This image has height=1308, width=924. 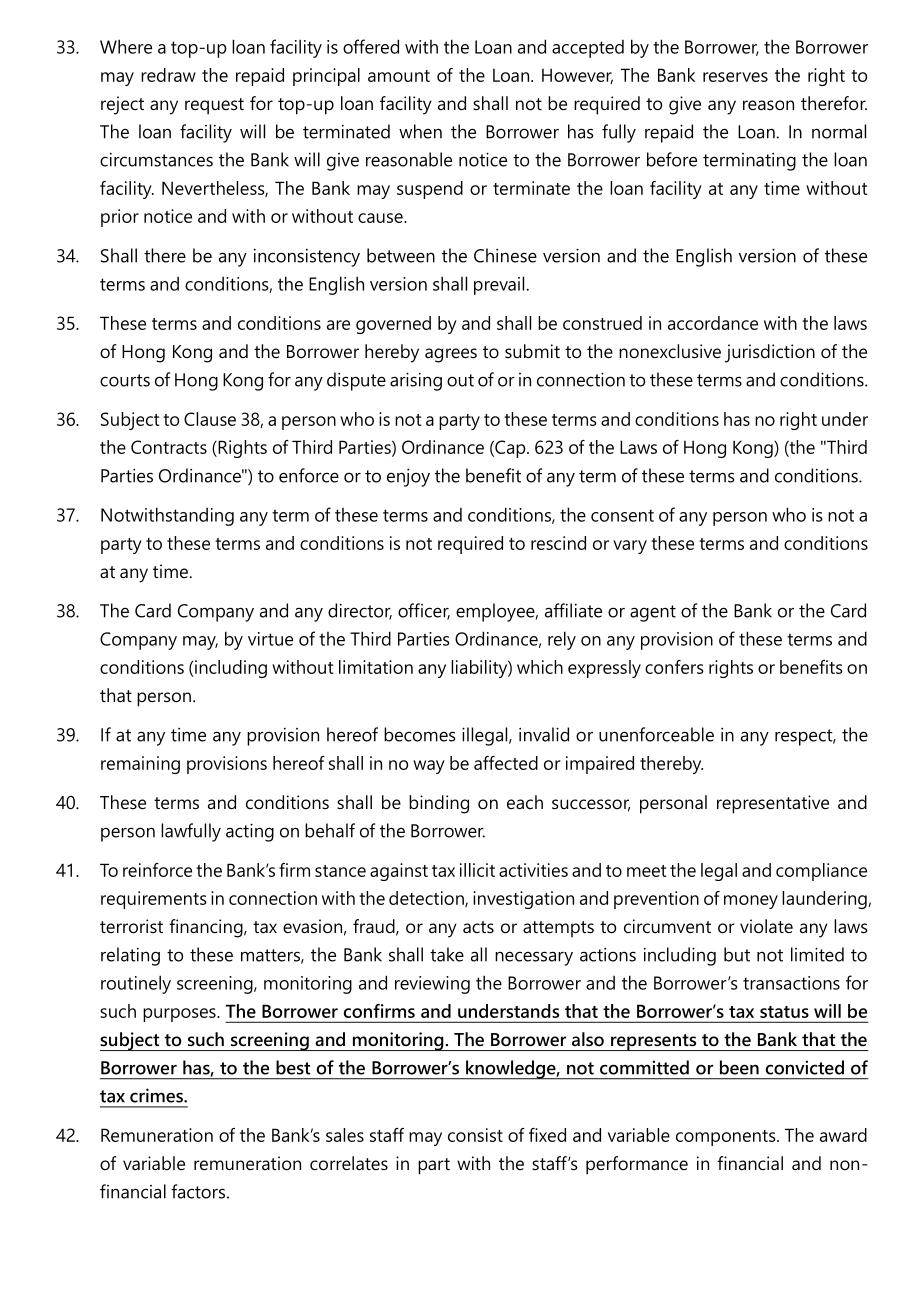 I want to click on reserves, so click(x=735, y=77).
